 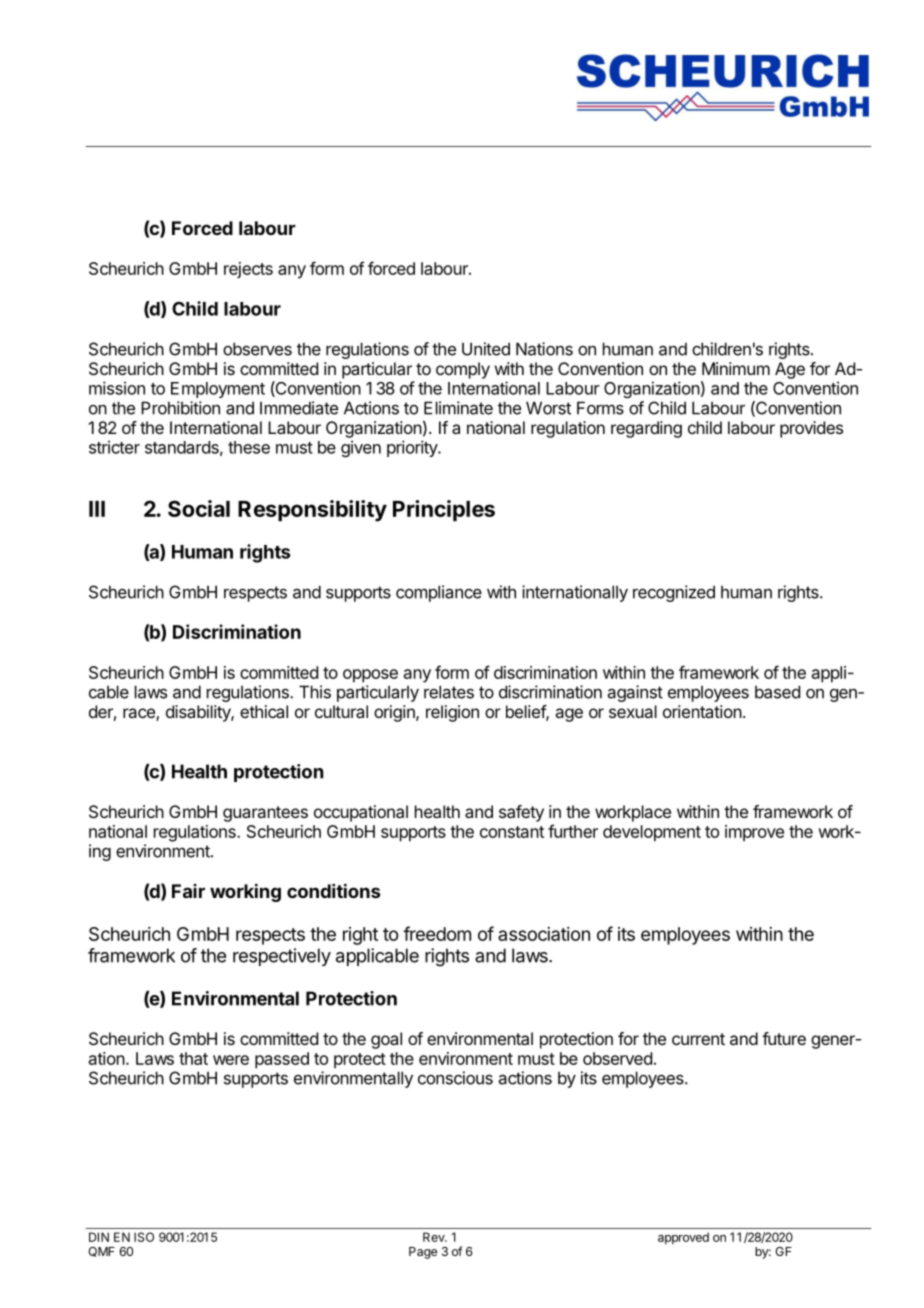 I want to click on religion, so click(x=452, y=713).
